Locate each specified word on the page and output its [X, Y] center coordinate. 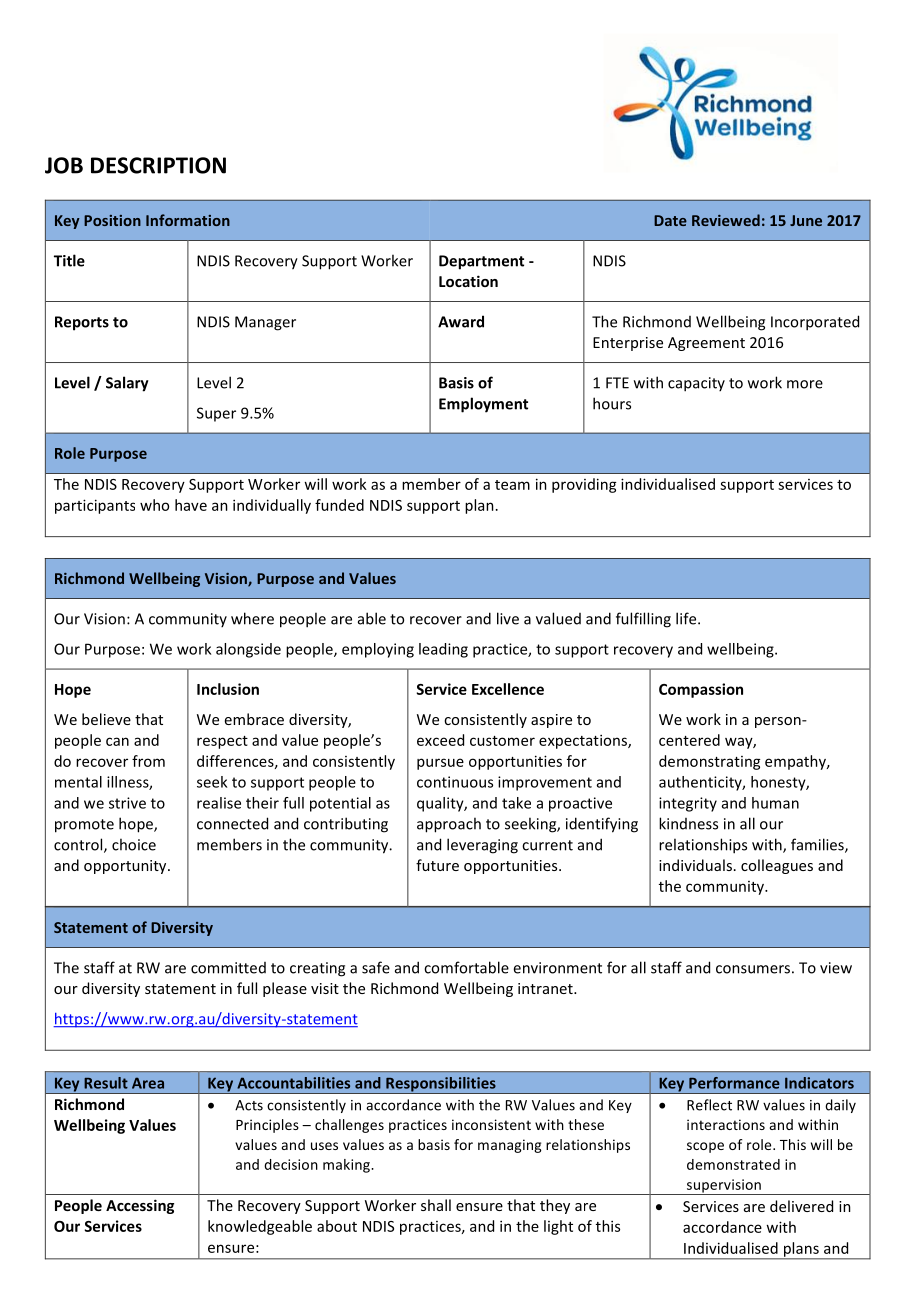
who [154, 505]
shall [436, 1205]
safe [376, 967]
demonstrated [733, 1164]
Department [481, 262]
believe [106, 719]
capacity [696, 384]
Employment [483, 405]
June [806, 220]
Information [188, 220]
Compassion [701, 690]
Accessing [140, 1206]
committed [228, 968]
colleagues [777, 866]
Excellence [508, 689]
